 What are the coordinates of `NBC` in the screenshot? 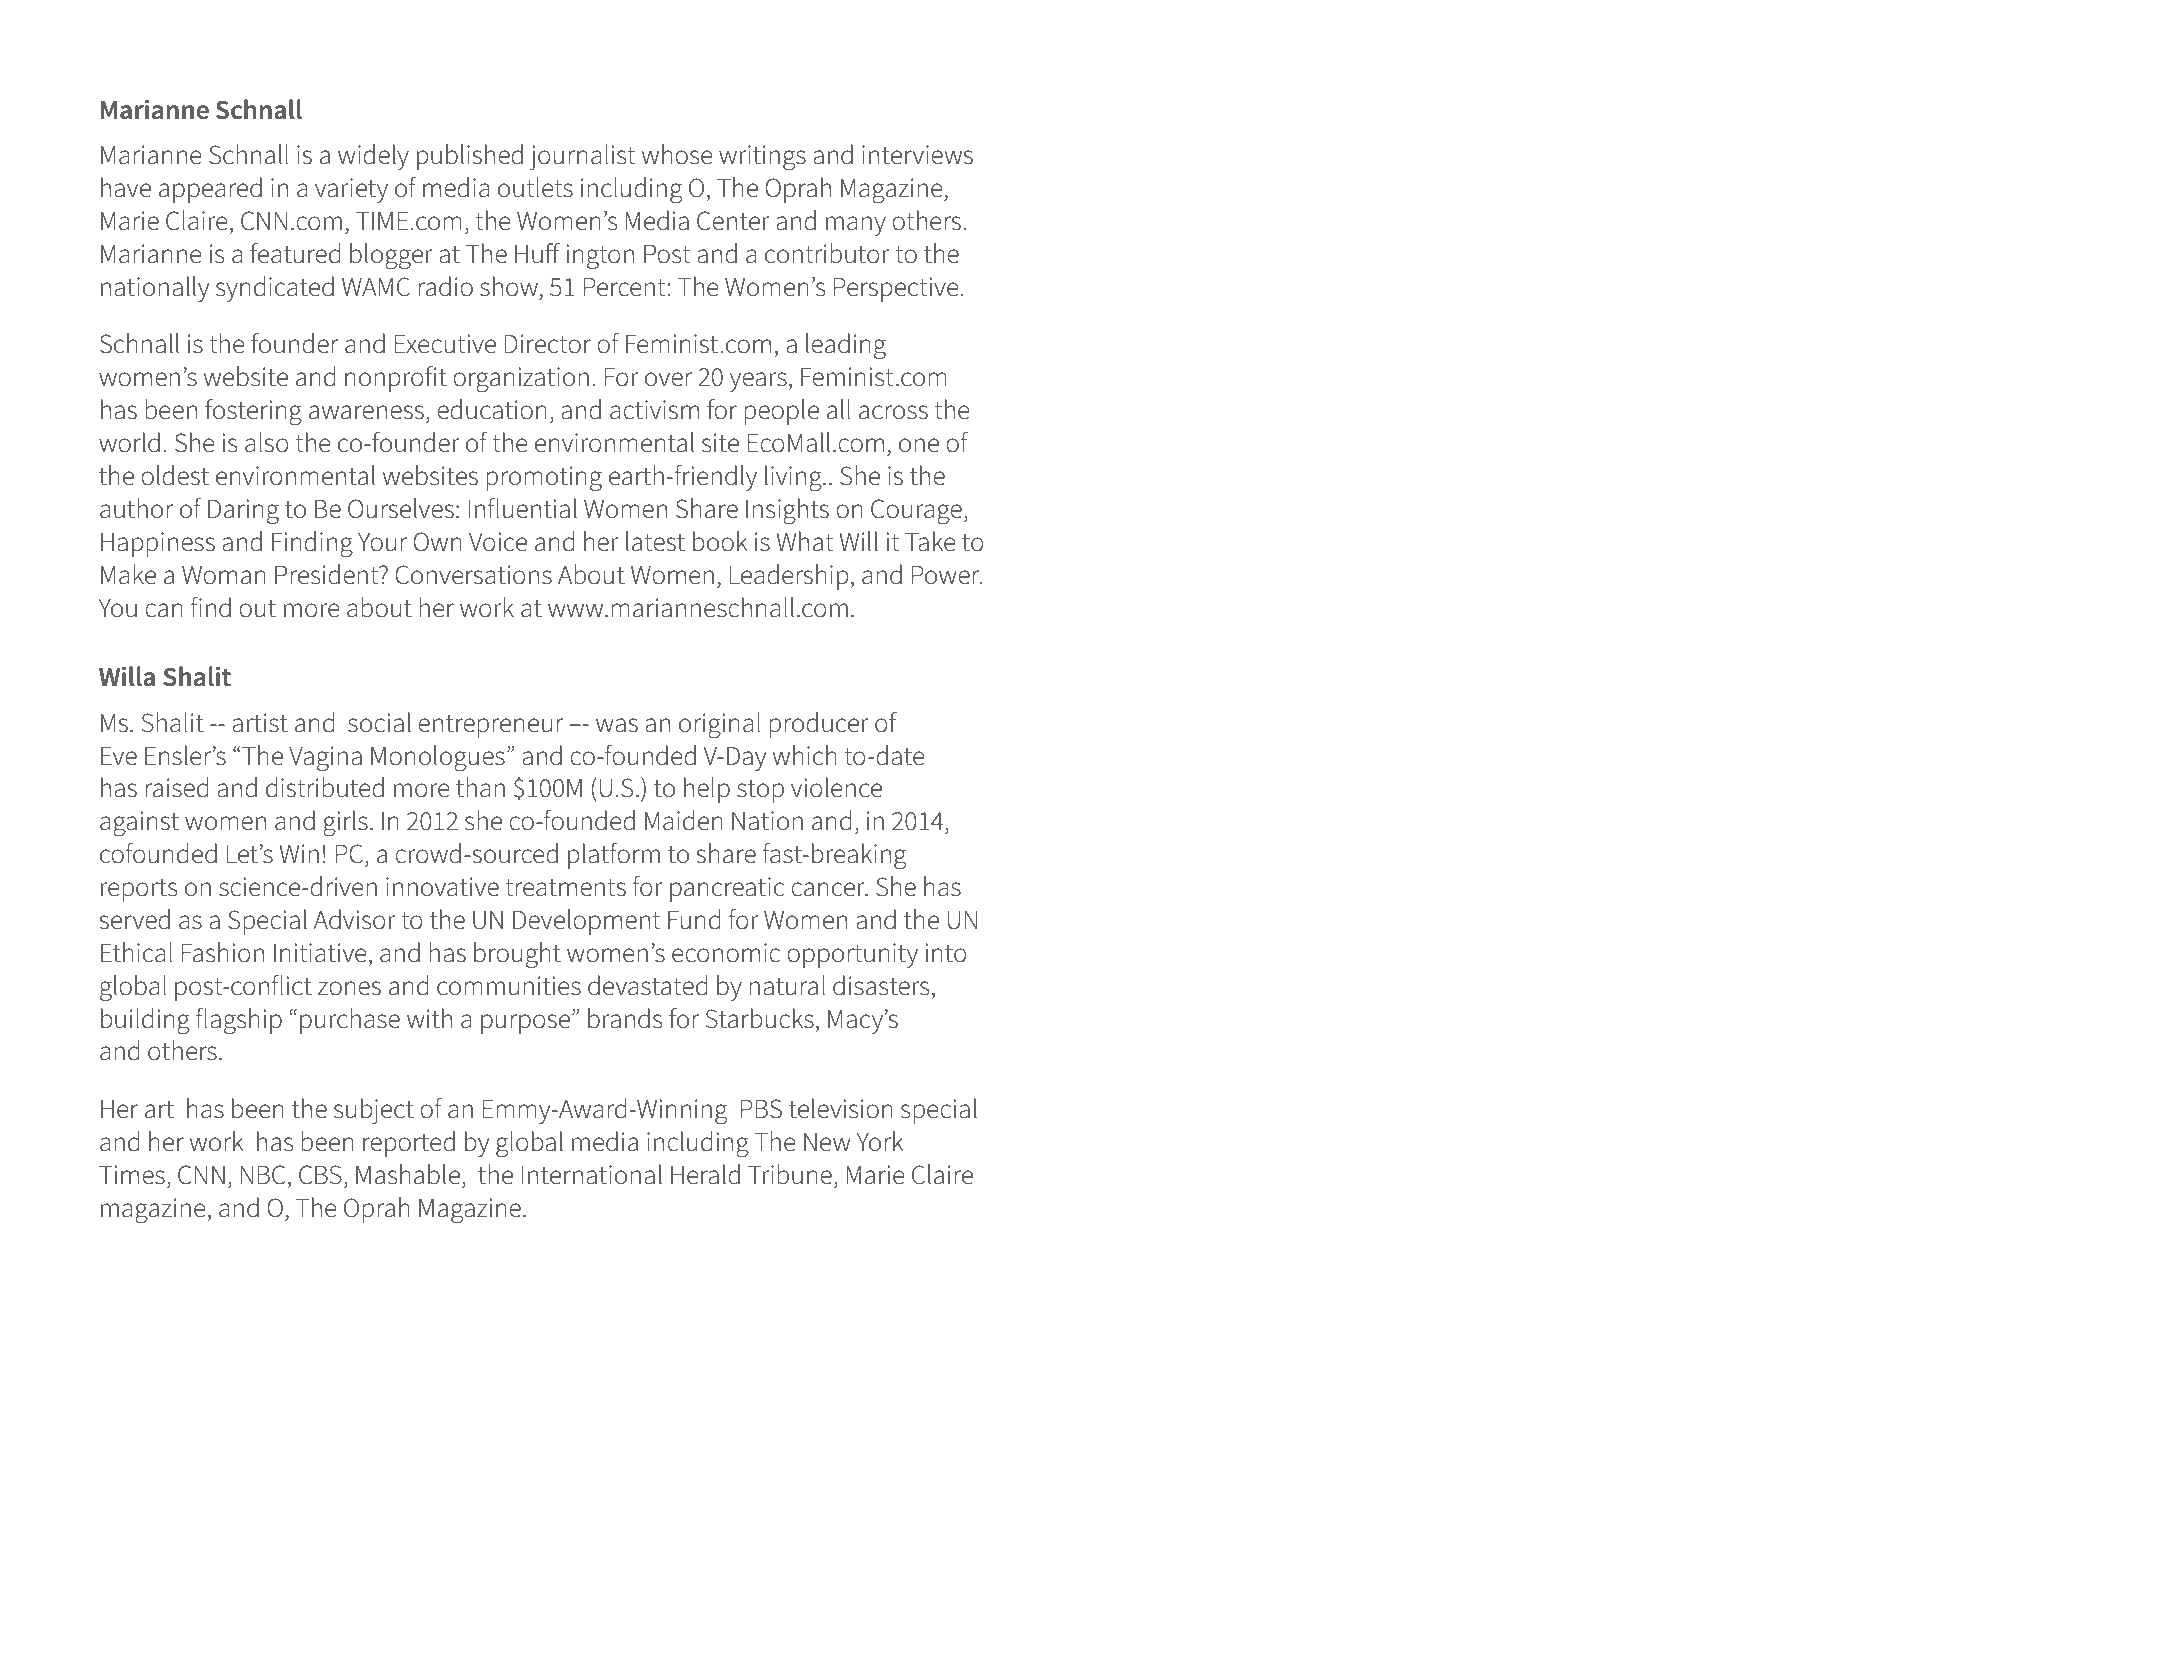 It's located at (263, 1175).
